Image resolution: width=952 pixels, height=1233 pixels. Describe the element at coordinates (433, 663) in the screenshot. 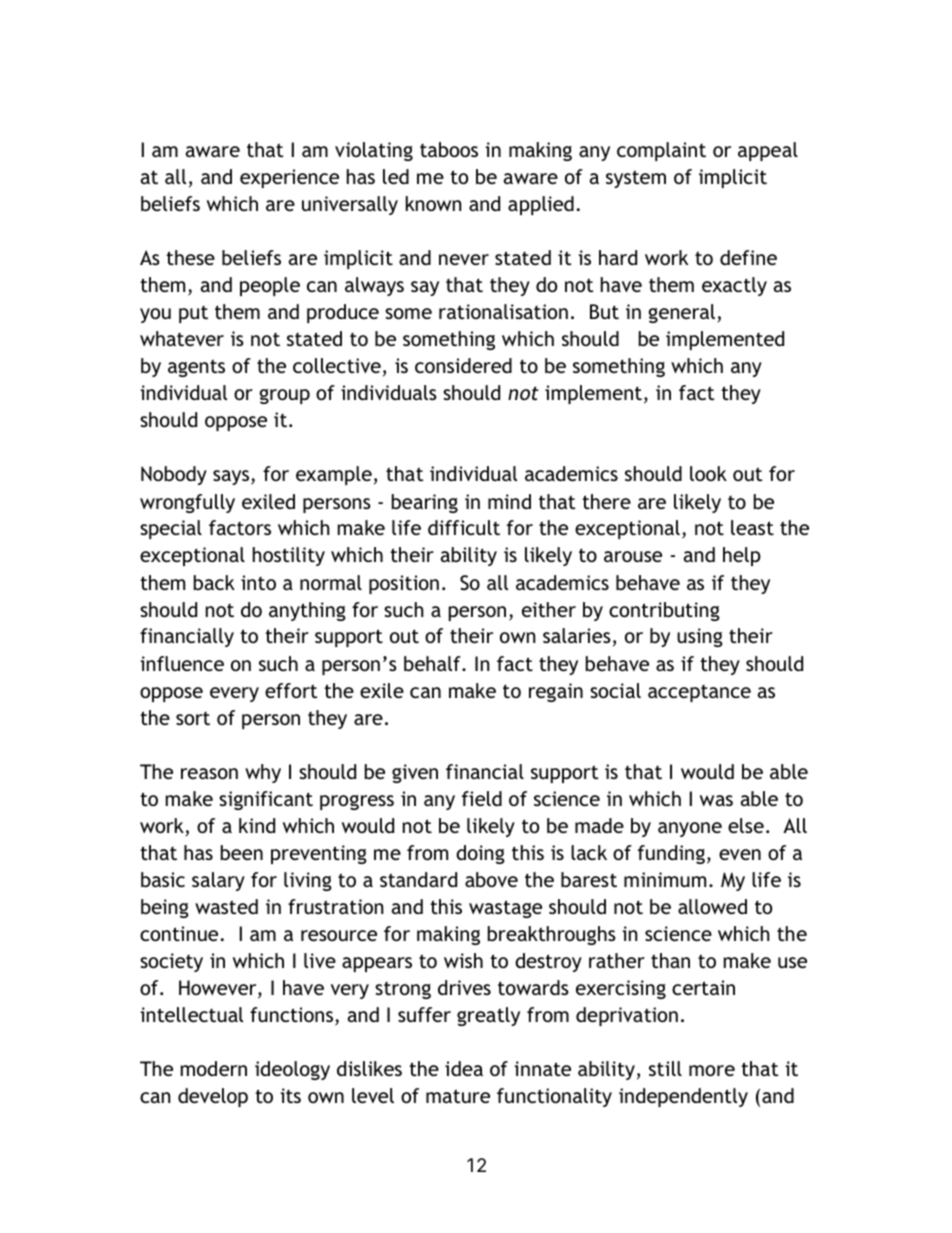

I see `behalf` at that location.
